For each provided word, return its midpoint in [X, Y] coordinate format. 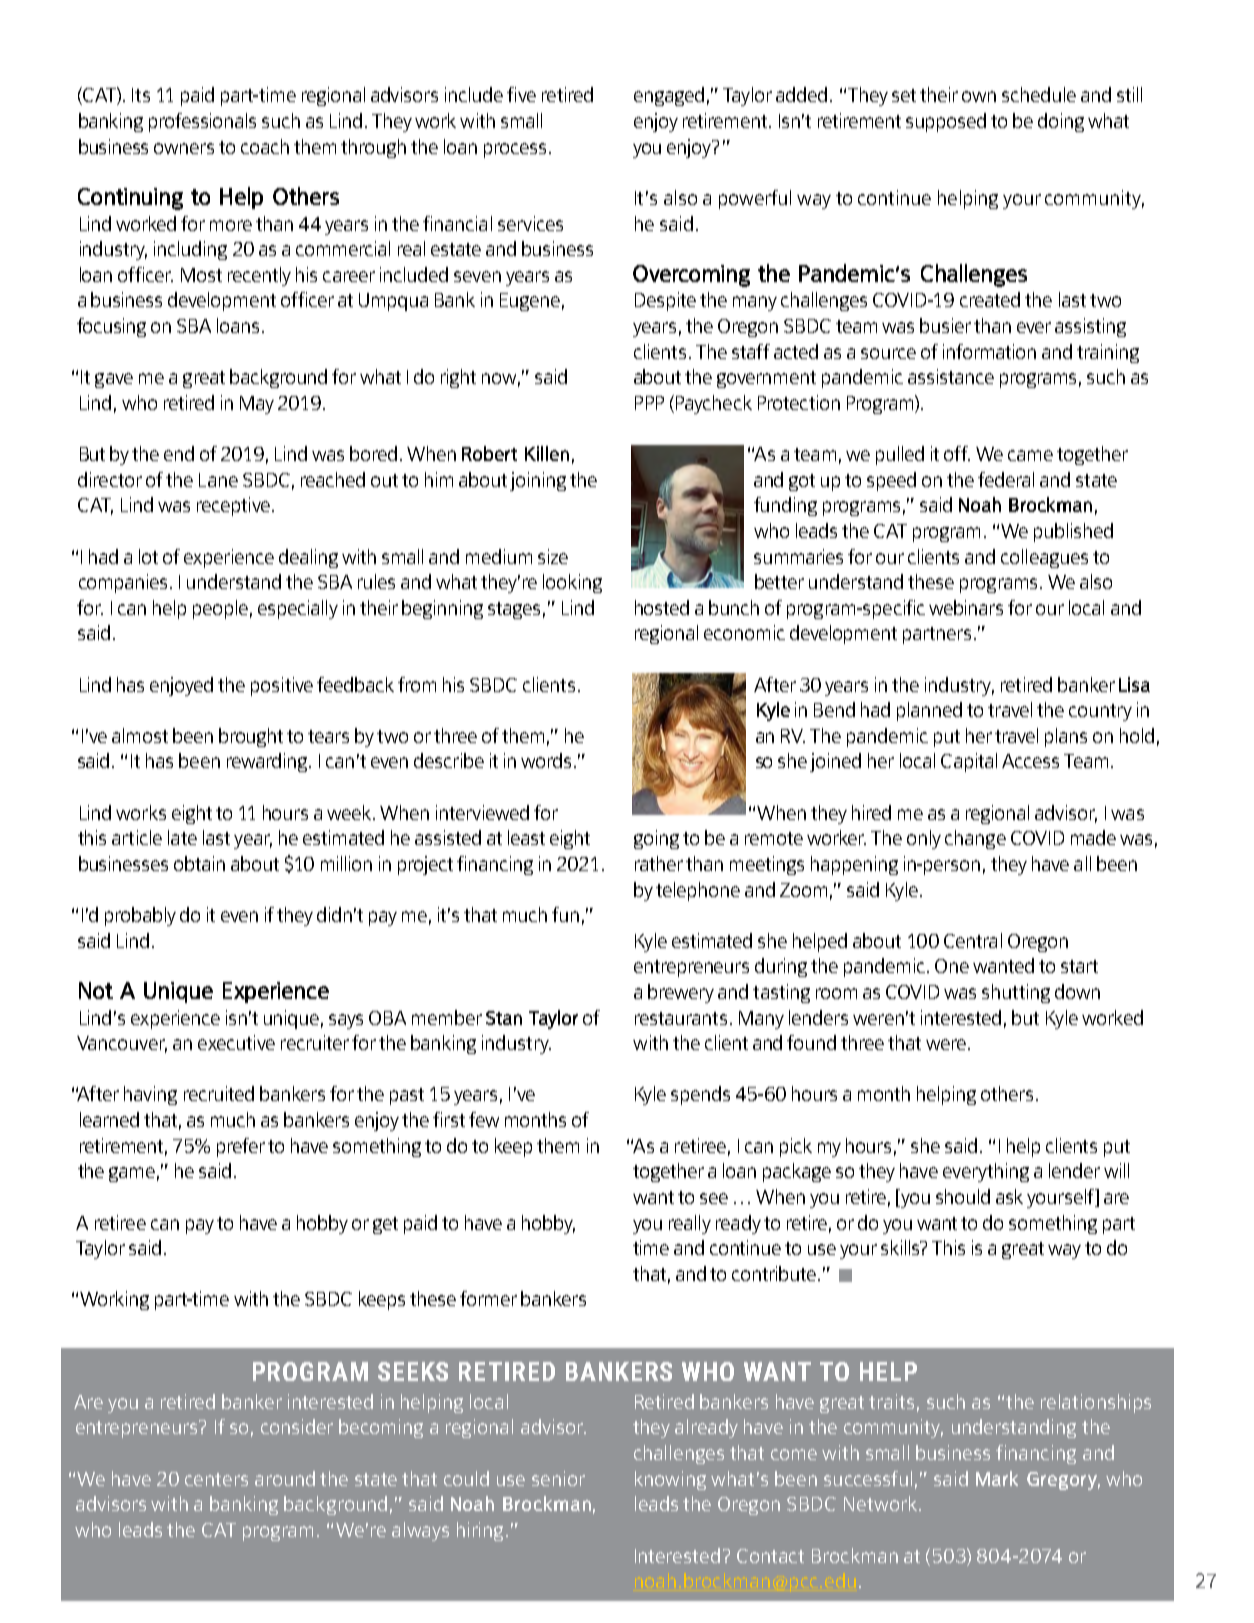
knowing [670, 1480]
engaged [669, 96]
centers [216, 1479]
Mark [997, 1478]
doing [1061, 122]
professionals [202, 122]
